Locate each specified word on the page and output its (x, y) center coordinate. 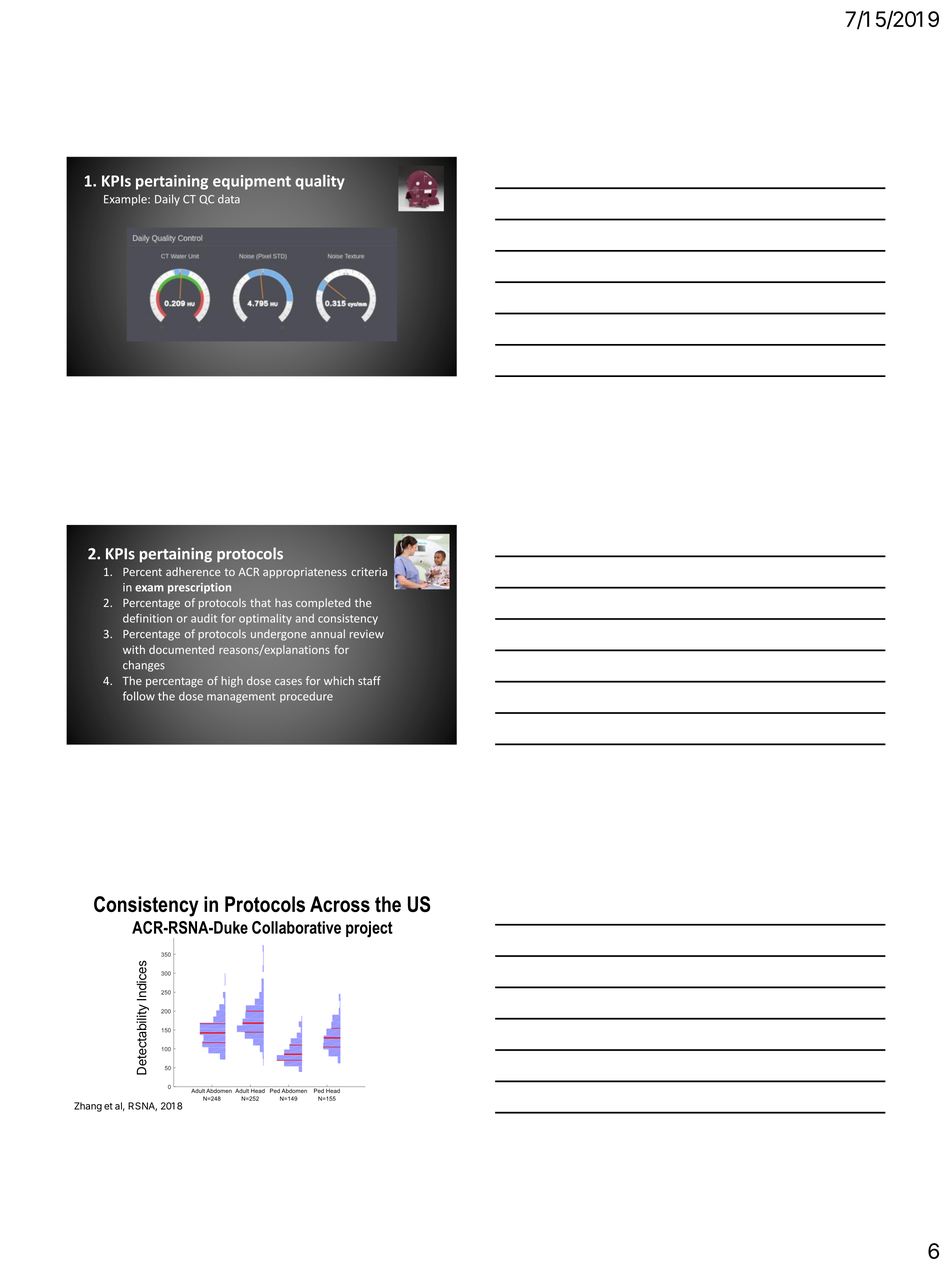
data (229, 199)
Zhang (88, 1107)
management (241, 698)
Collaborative (296, 927)
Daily (167, 200)
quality (320, 182)
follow (139, 696)
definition (147, 618)
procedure (306, 697)
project (369, 929)
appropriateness (305, 573)
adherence (193, 571)
